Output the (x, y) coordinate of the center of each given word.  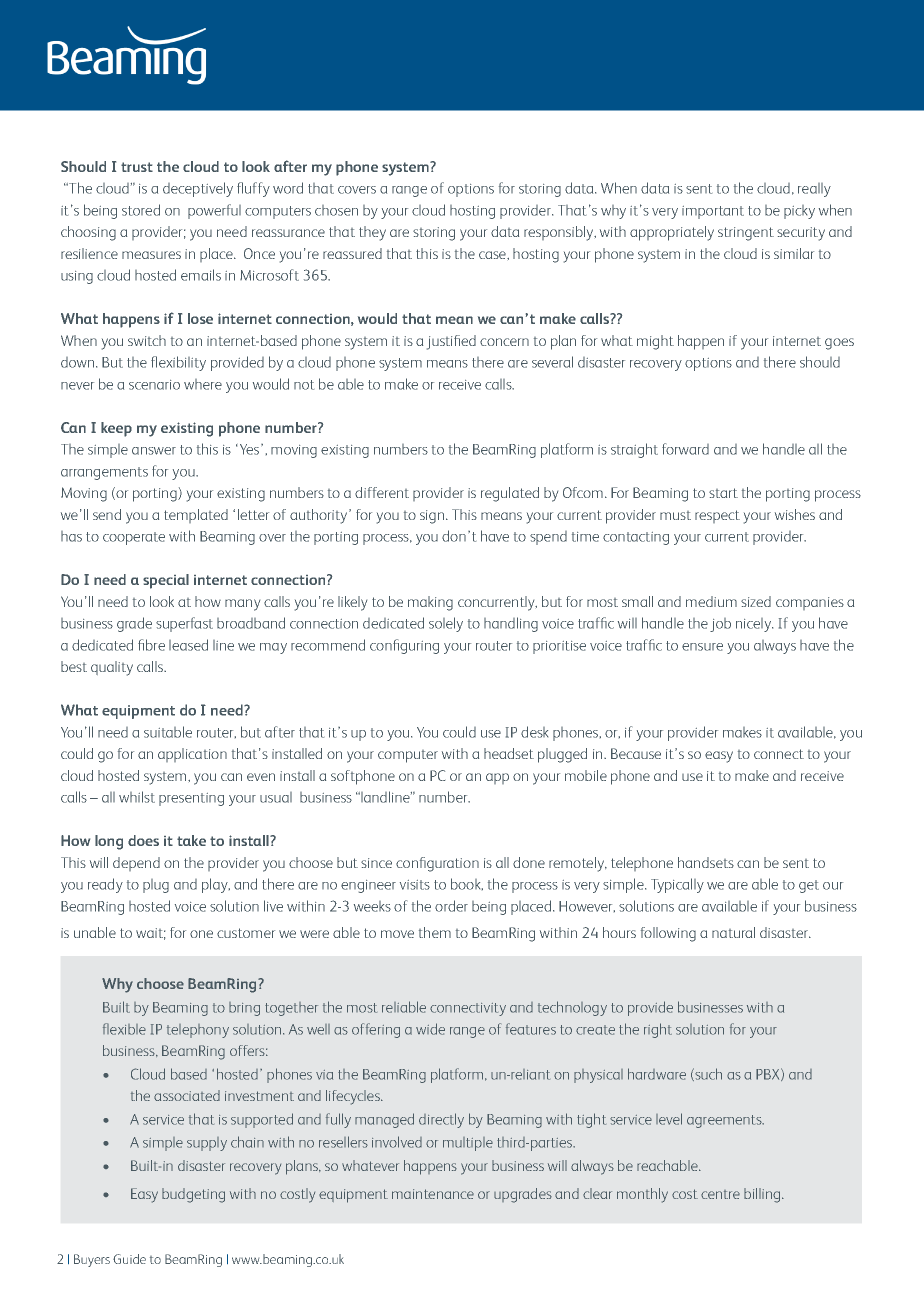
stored (141, 210)
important (713, 212)
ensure (702, 647)
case (493, 255)
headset (509, 753)
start (723, 493)
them (435, 932)
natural (733, 932)
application (192, 755)
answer (154, 451)
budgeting (193, 1195)
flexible (124, 1029)
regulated (510, 494)
